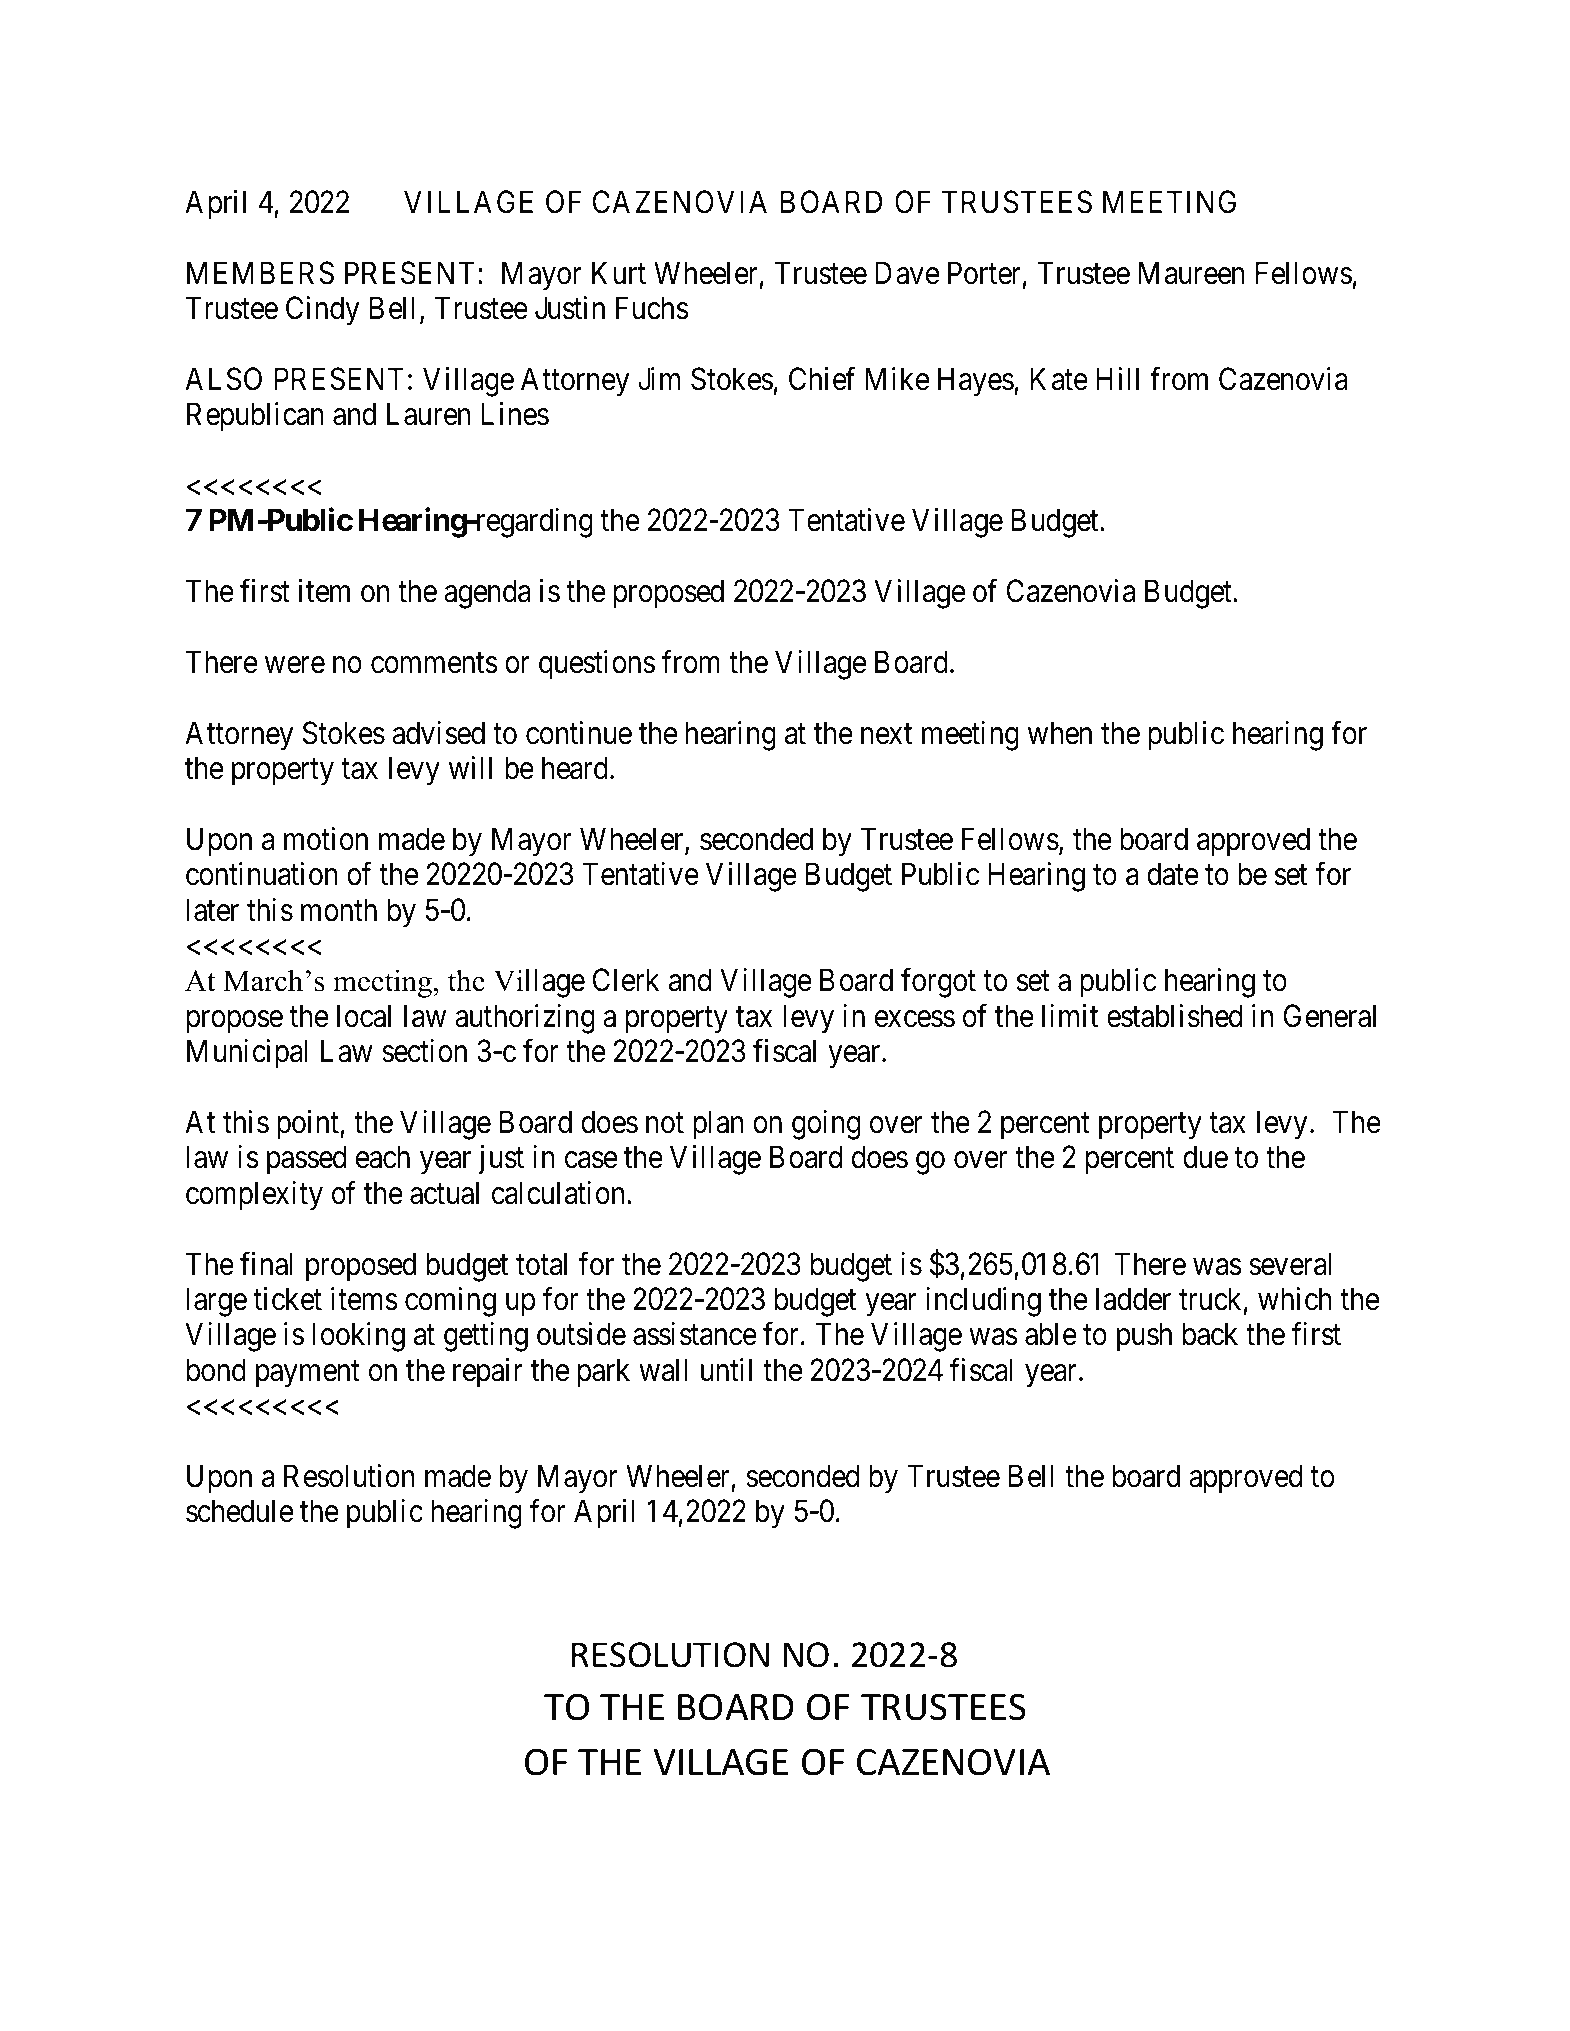 This screenshot has height=2031, width=1570. What do you see at coordinates (626, 980) in the screenshot?
I see `Clerk` at bounding box center [626, 980].
